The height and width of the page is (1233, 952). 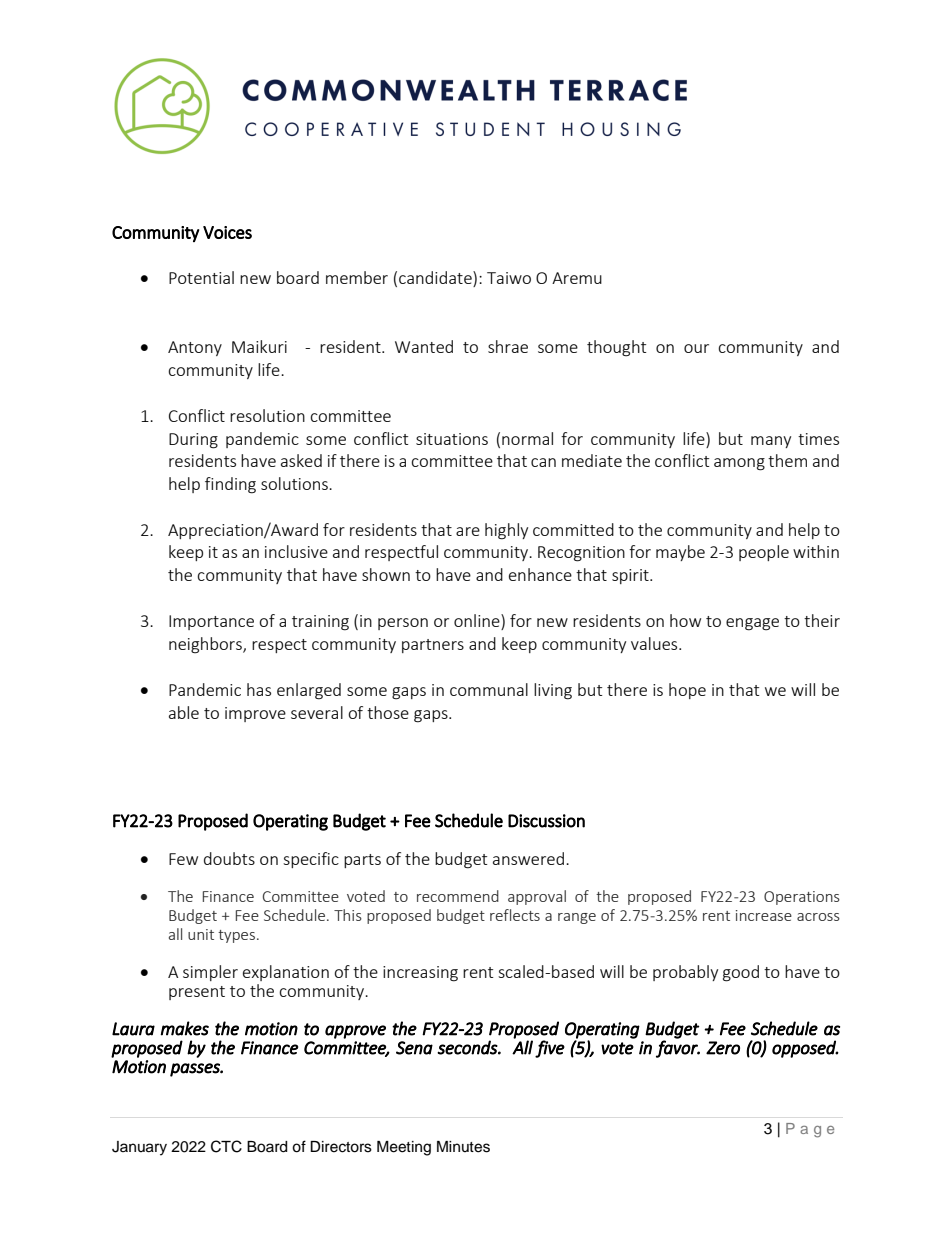 What do you see at coordinates (201, 277) in the page?
I see `Potential` at bounding box center [201, 277].
